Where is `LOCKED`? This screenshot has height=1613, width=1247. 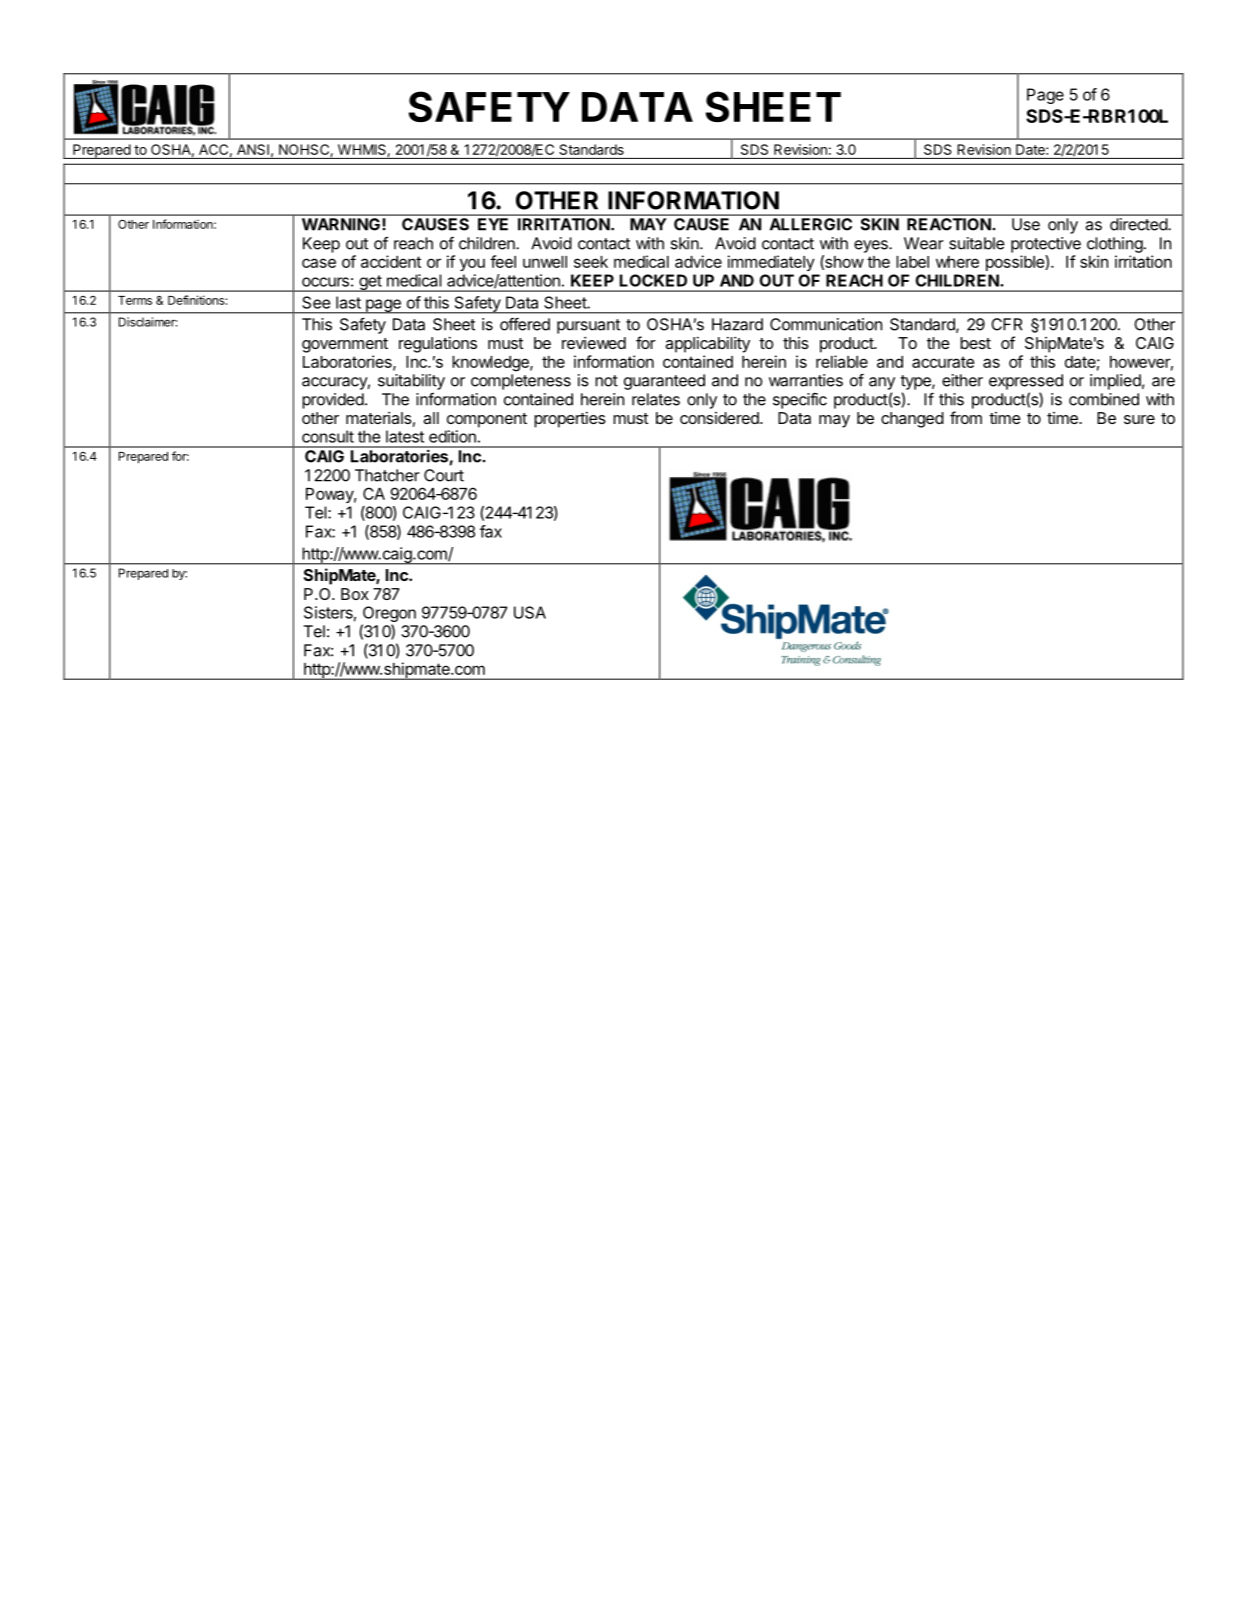 LOCKED is located at coordinates (653, 280).
